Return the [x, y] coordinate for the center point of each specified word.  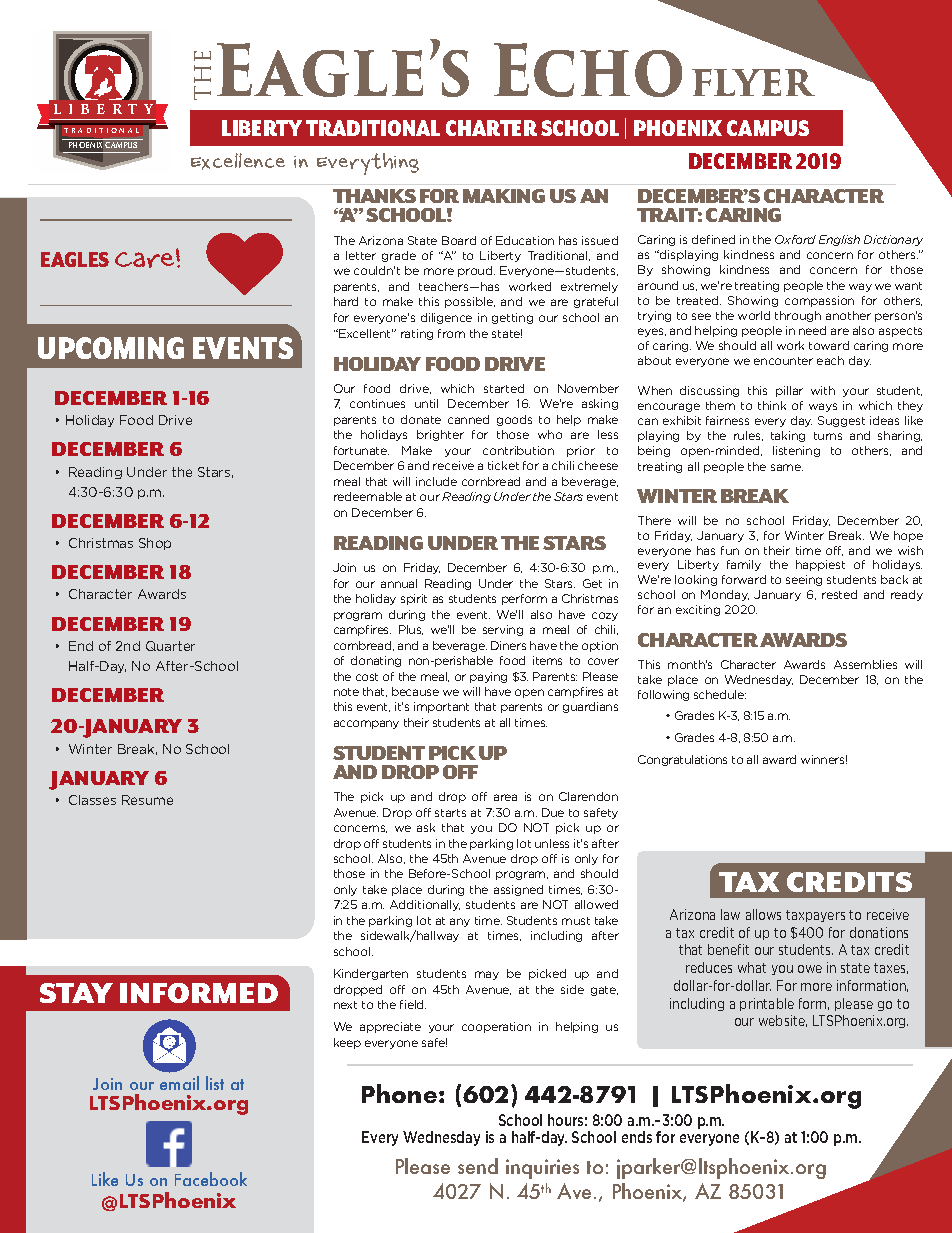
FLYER [753, 82]
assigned [518, 890]
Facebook [211, 1179]
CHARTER [491, 128]
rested [839, 594]
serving [503, 630]
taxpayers [815, 916]
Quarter [170, 646]
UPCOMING [111, 348]
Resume [147, 800]
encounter [783, 361]
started [504, 388]
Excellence [238, 161]
